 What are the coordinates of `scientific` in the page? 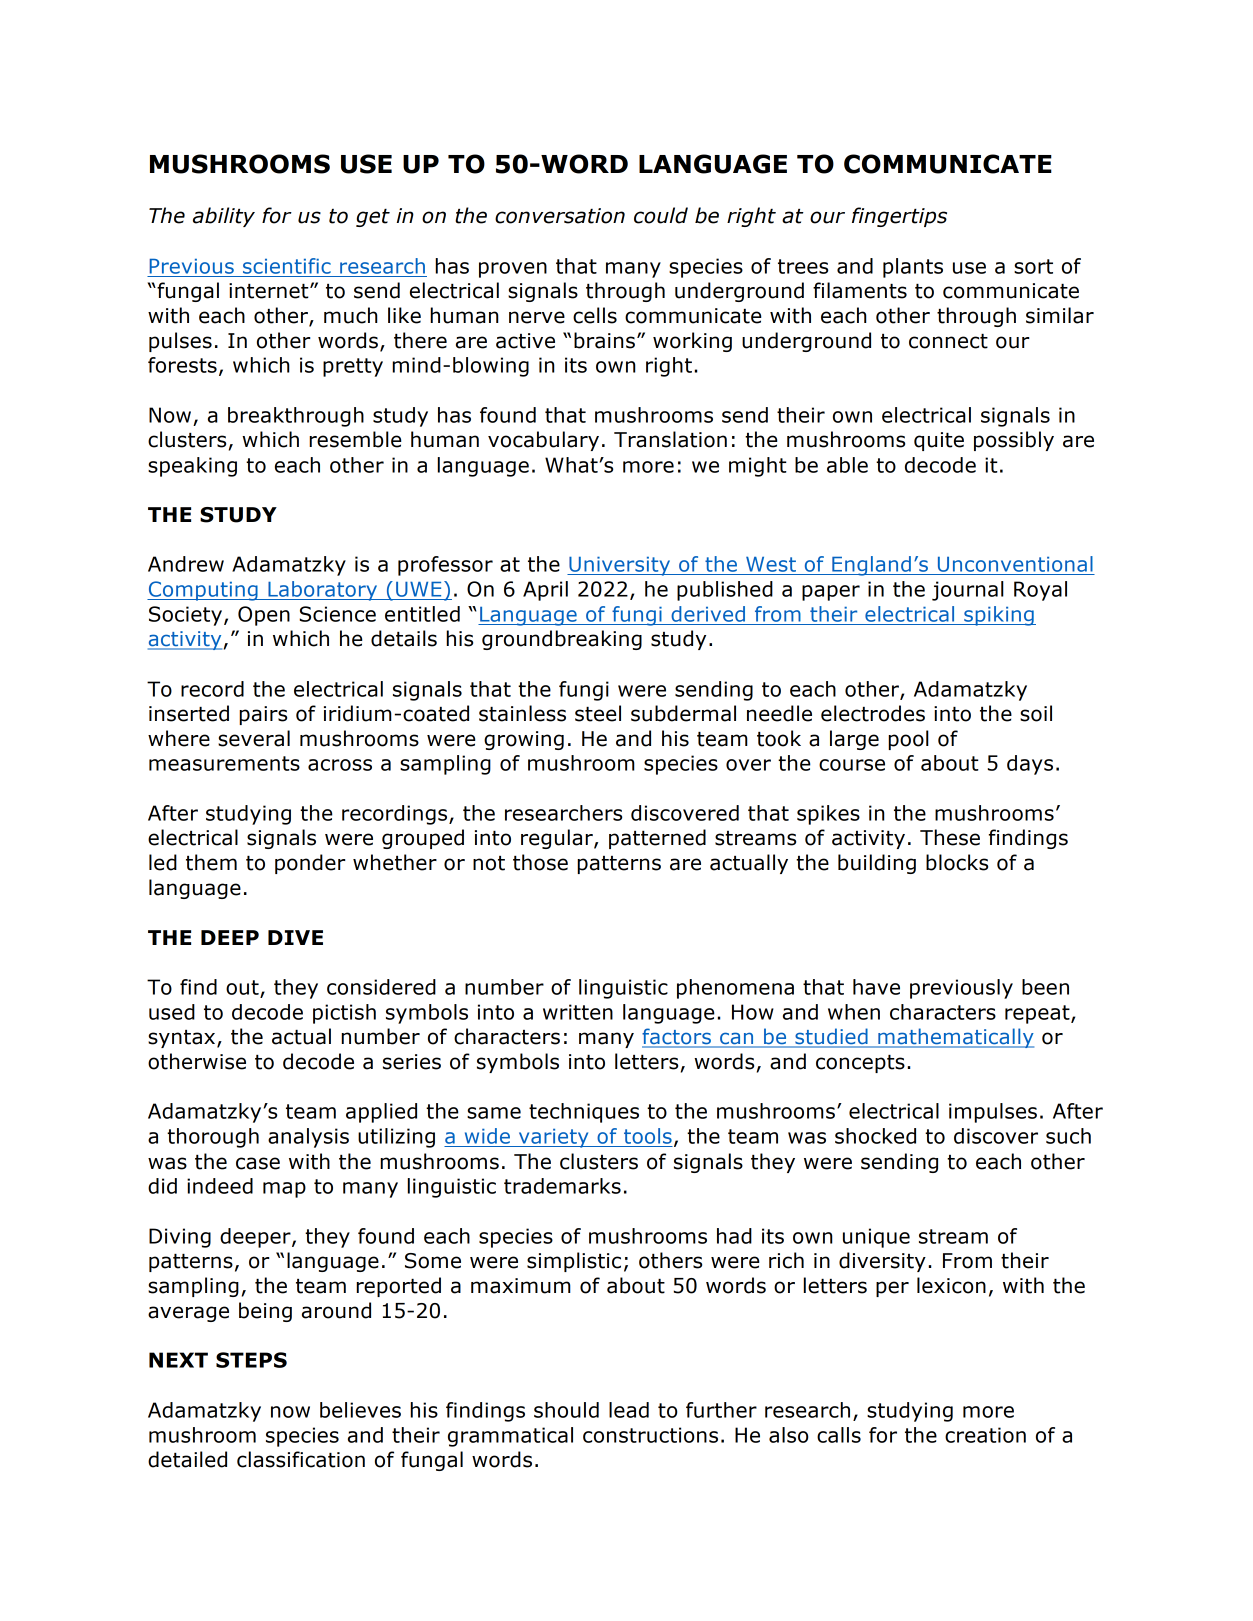 It's located at (287, 266).
